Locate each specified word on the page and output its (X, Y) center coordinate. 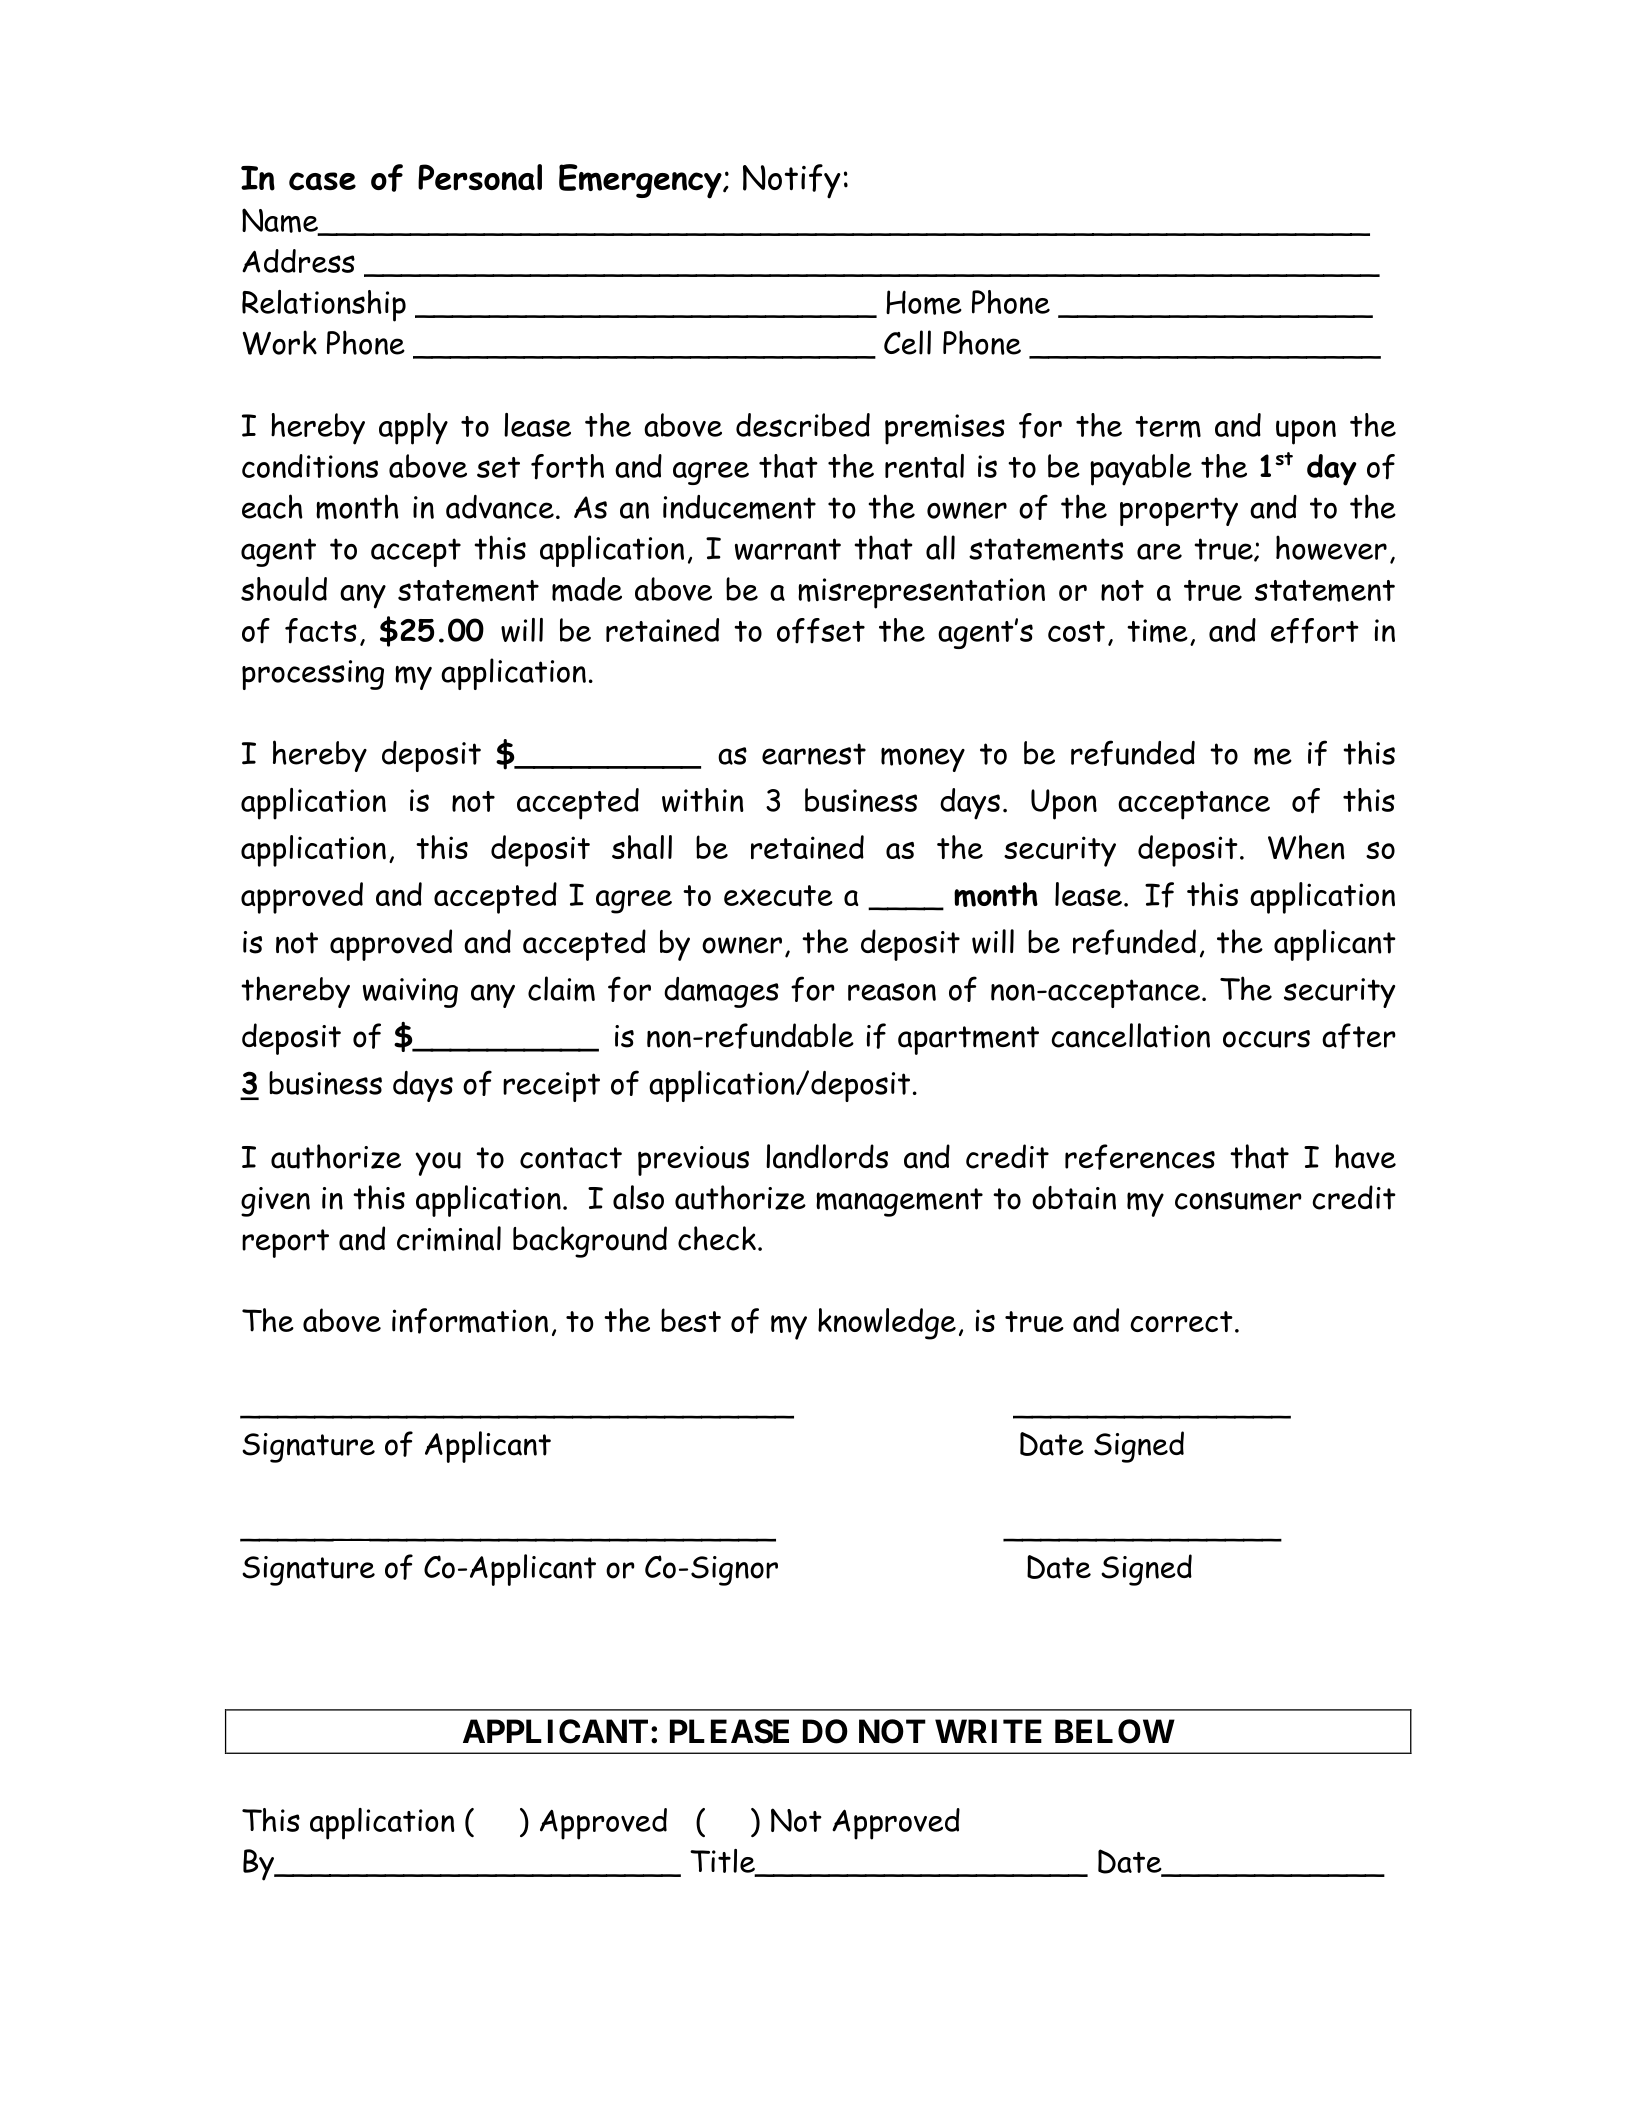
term (1168, 427)
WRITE (988, 1731)
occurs (1266, 1039)
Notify (792, 181)
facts (321, 631)
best (691, 1320)
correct (1181, 1321)
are (1159, 551)
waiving (410, 993)
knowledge (887, 1324)
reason (892, 992)
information (470, 1321)
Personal (480, 177)
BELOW (1115, 1731)
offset (821, 631)
